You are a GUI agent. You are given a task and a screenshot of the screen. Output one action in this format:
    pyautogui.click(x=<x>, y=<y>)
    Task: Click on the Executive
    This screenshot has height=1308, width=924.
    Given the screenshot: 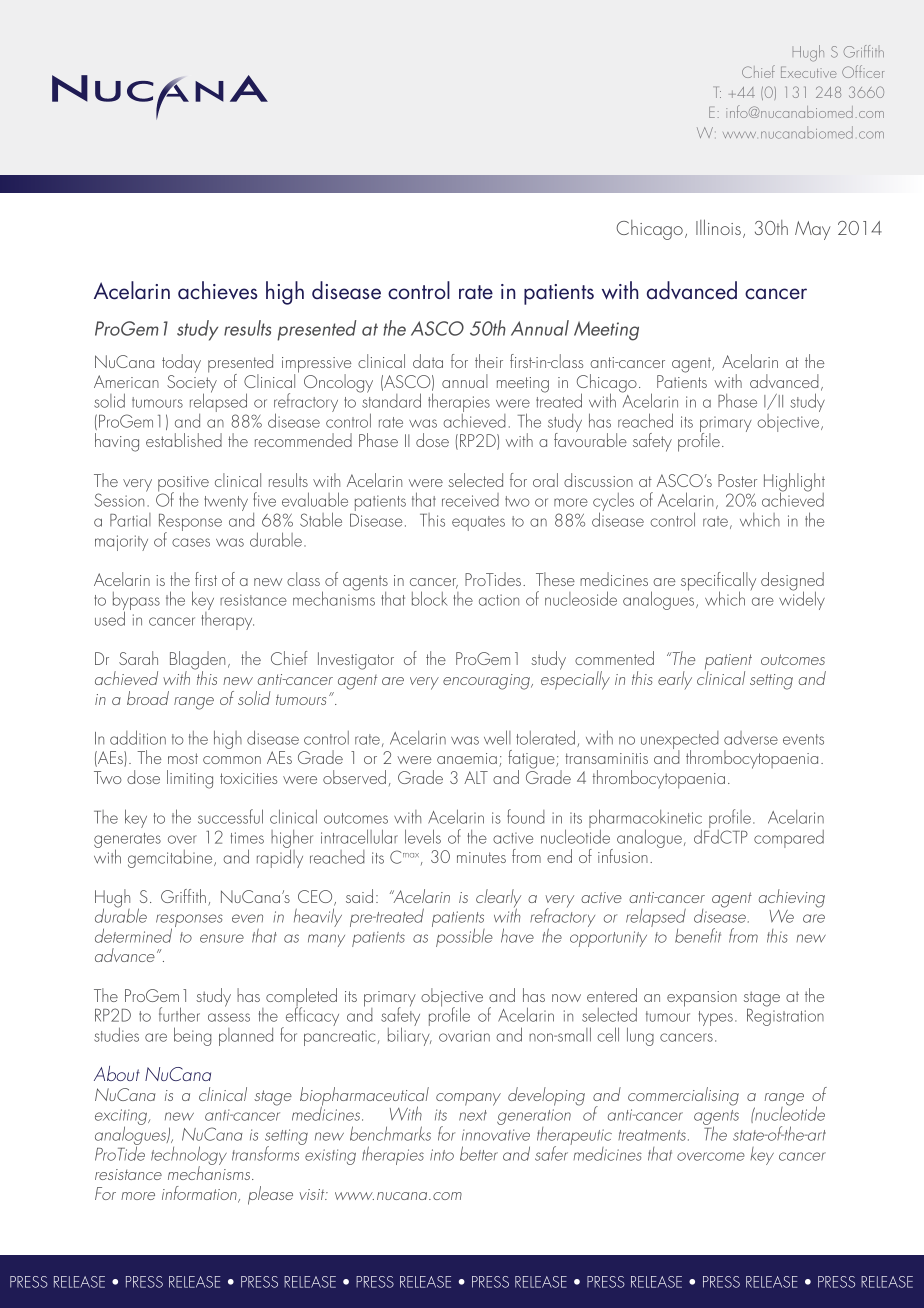 What is the action you would take?
    pyautogui.click(x=809, y=72)
